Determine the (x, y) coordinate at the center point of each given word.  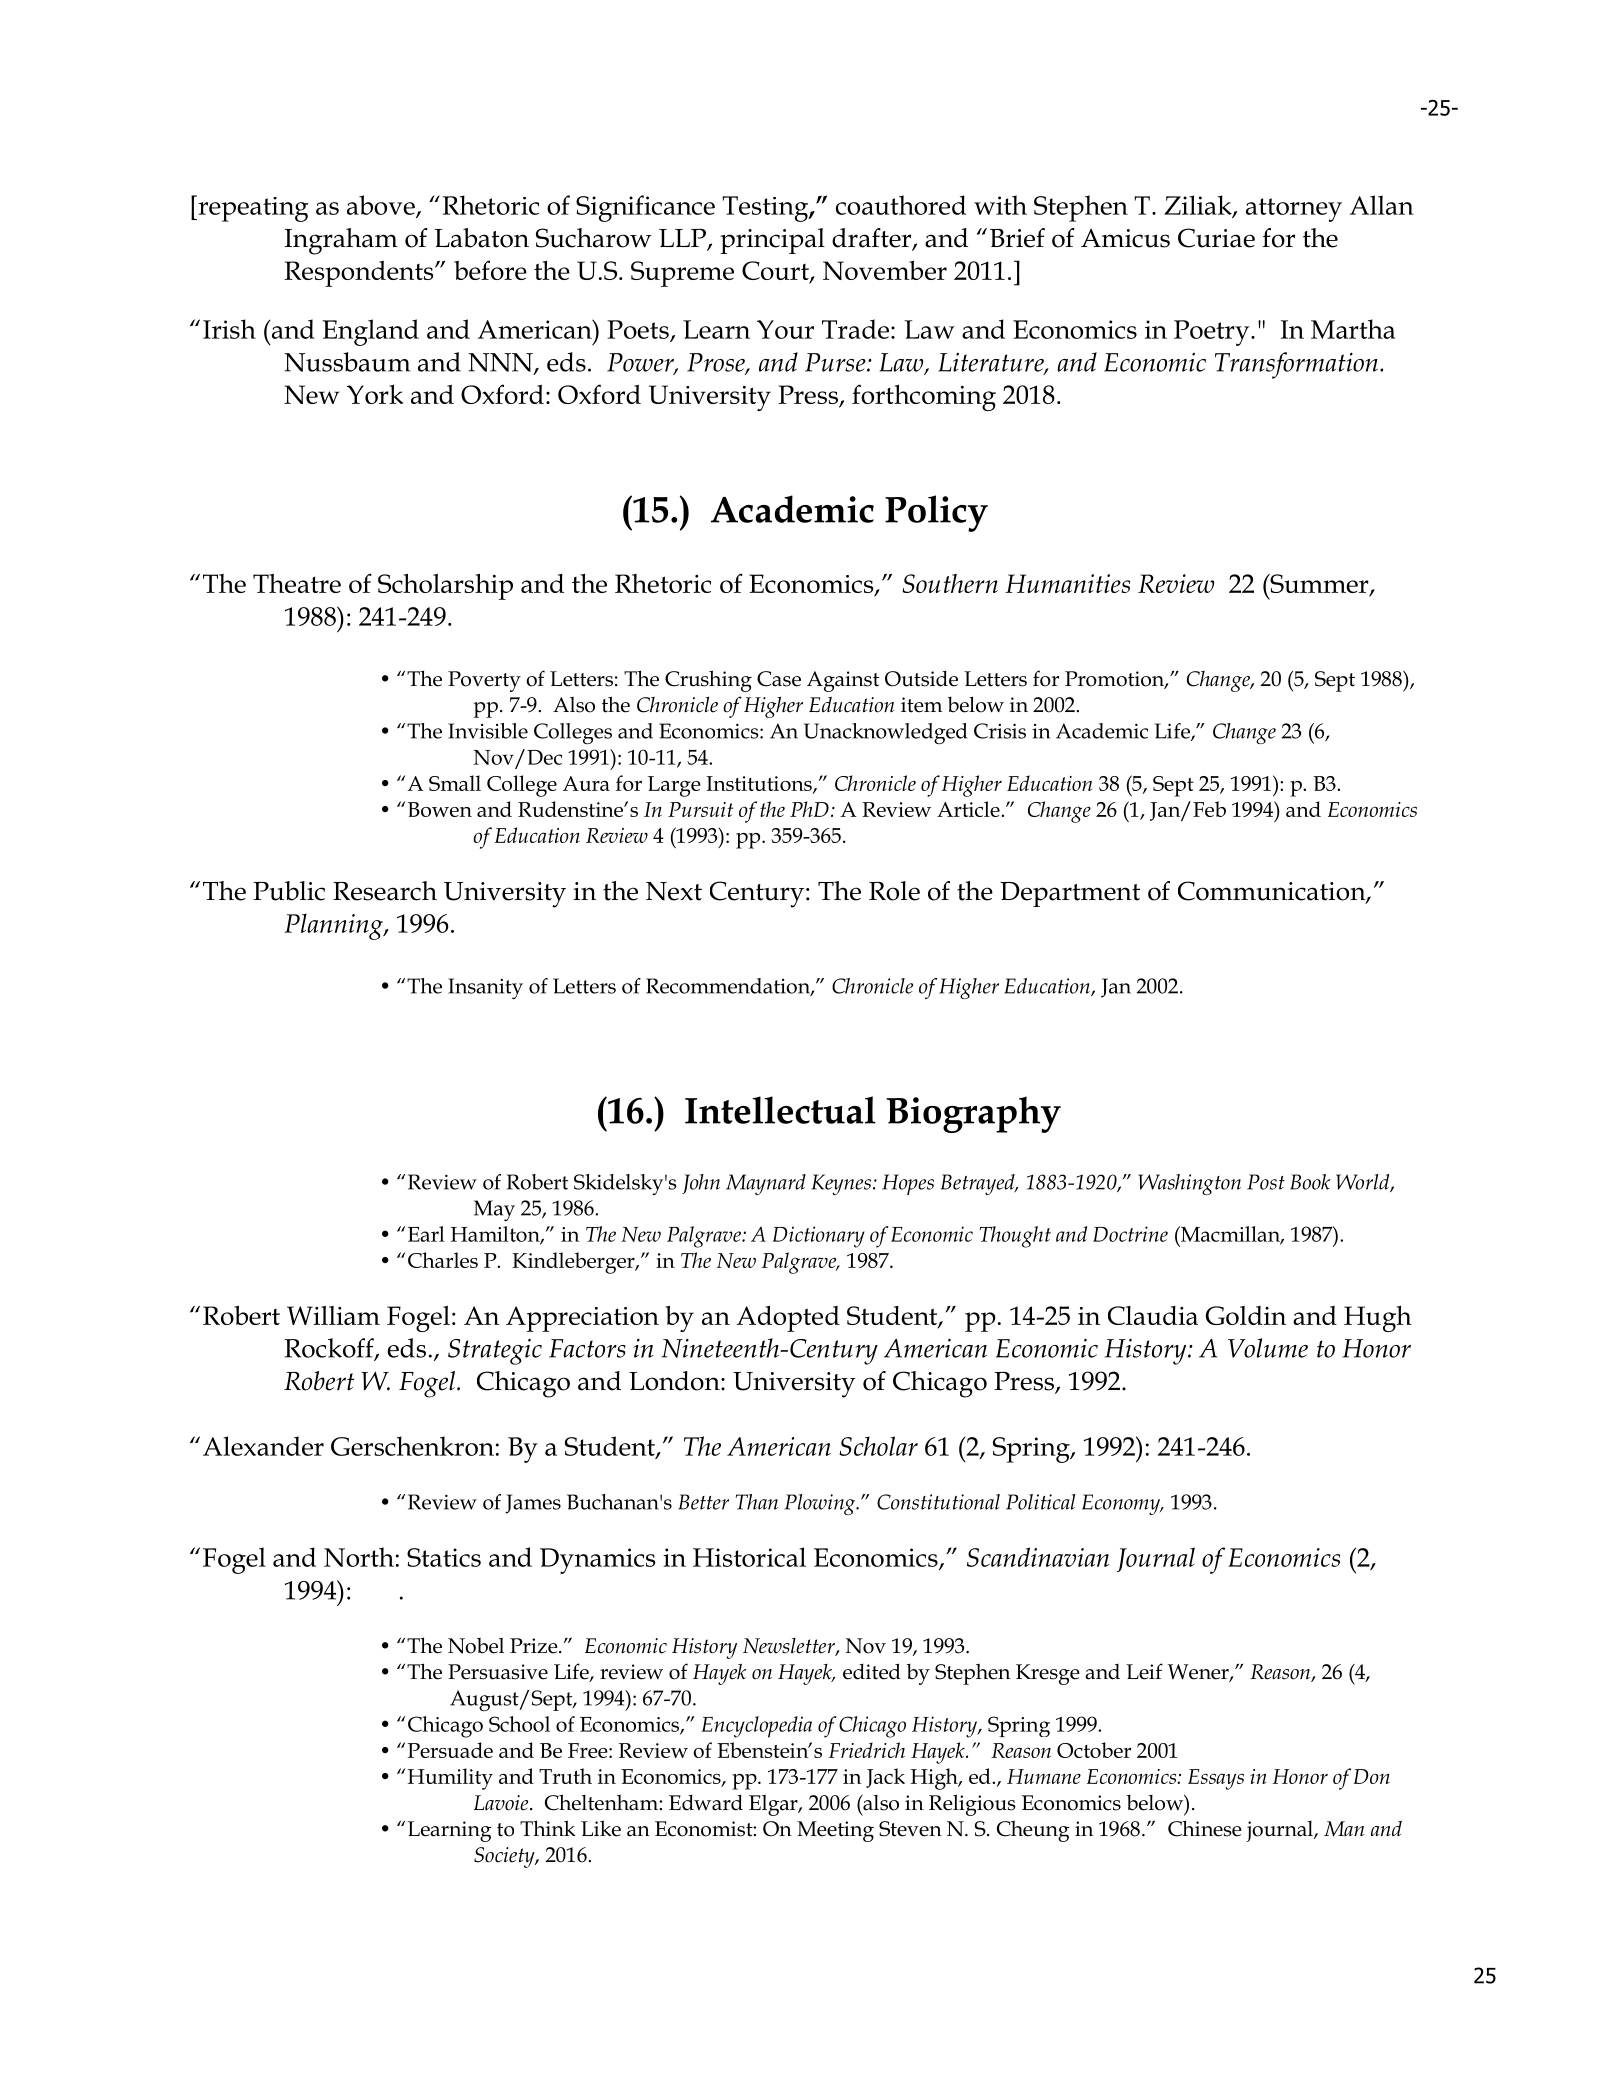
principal (772, 241)
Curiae (1216, 238)
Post (1266, 1182)
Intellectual (780, 1110)
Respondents (360, 274)
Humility (450, 1779)
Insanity (485, 988)
